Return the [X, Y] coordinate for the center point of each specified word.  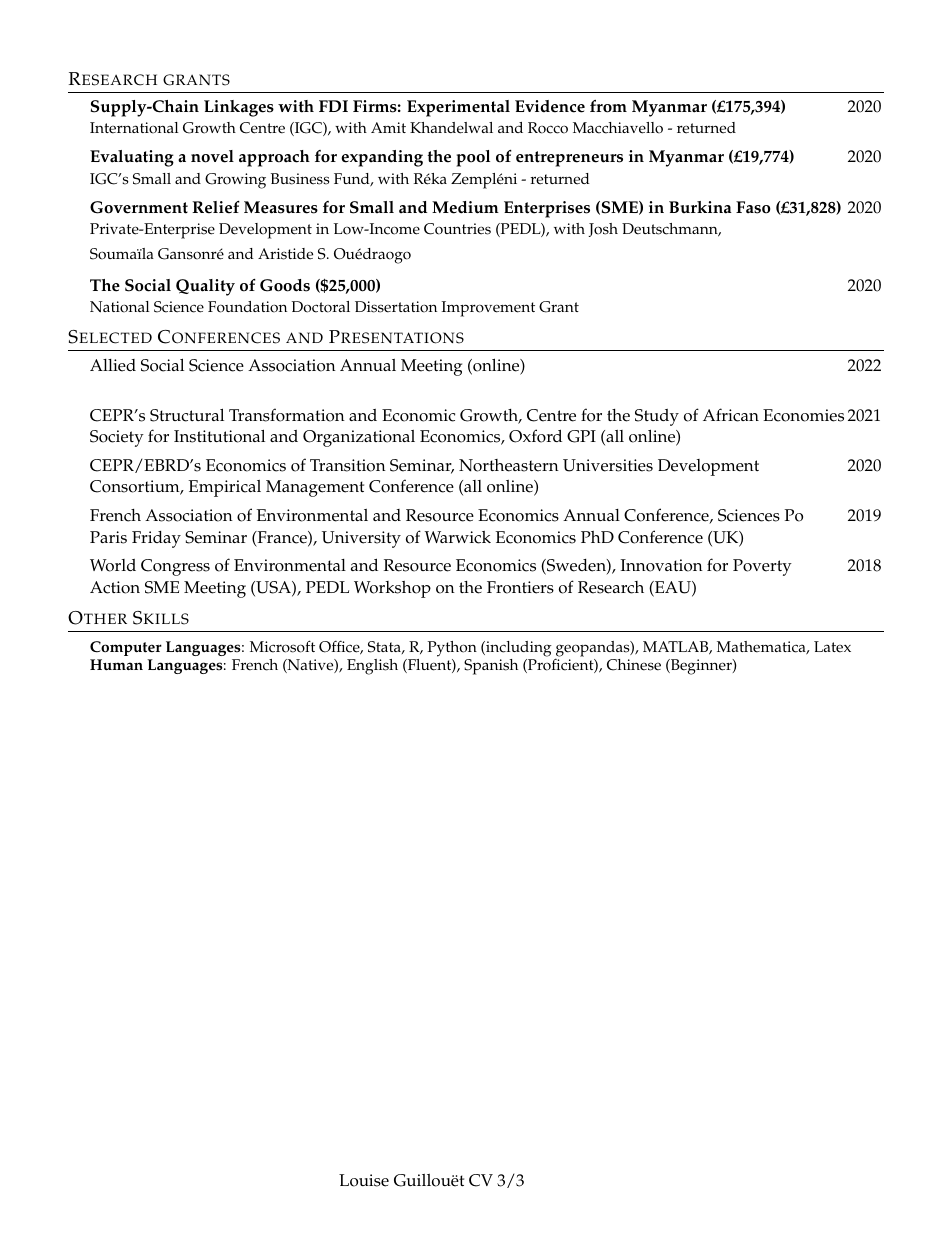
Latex [832, 647]
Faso [753, 207]
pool [473, 158]
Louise [364, 1180]
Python [452, 649]
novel [212, 156]
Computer [126, 648]
